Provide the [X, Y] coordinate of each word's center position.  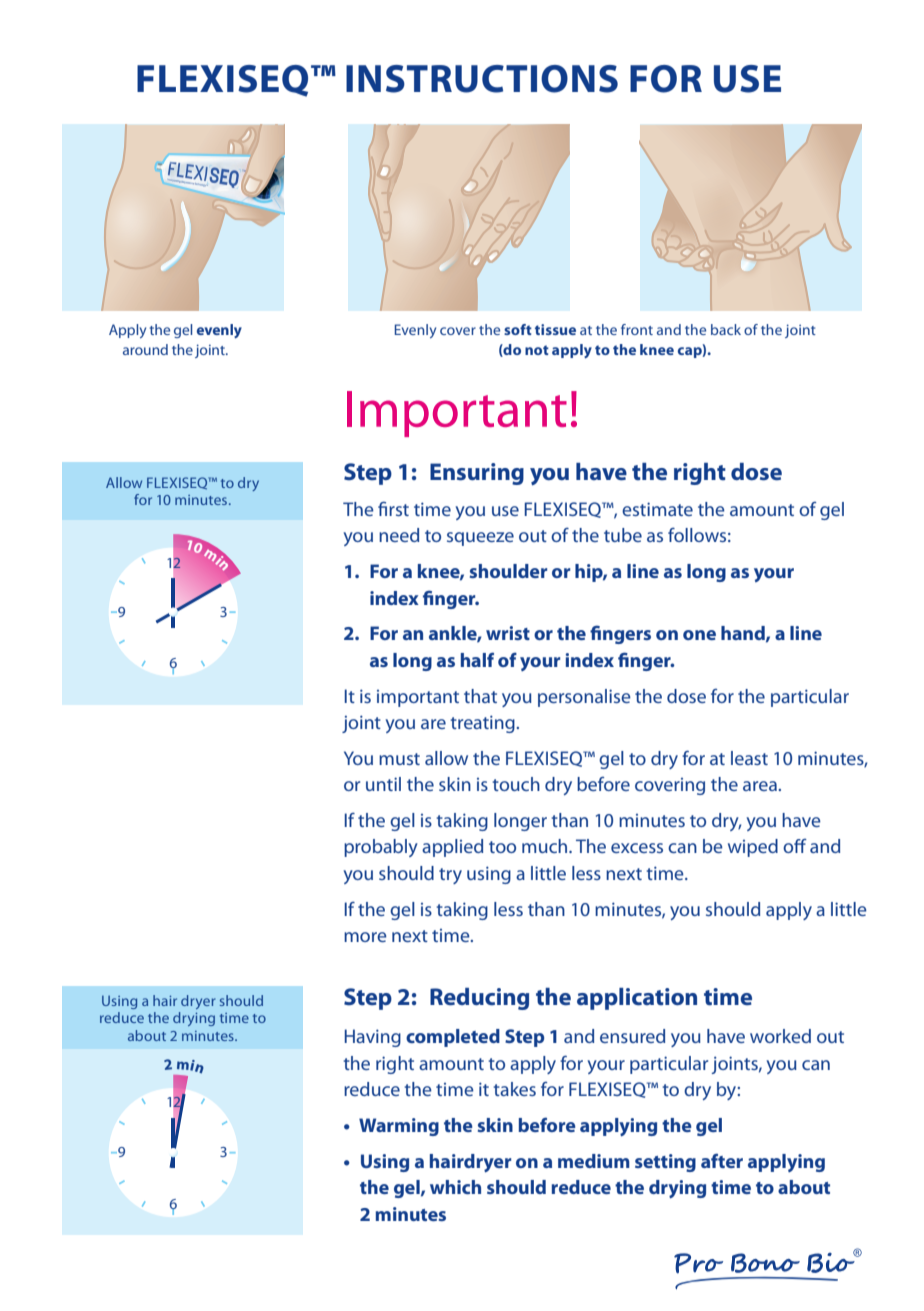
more [365, 937]
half [477, 659]
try [450, 876]
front [637, 329]
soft [518, 329]
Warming [399, 1127]
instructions [482, 79]
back [726, 329]
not [537, 350]
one [699, 635]
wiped [753, 848]
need [399, 535]
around [145, 349]
